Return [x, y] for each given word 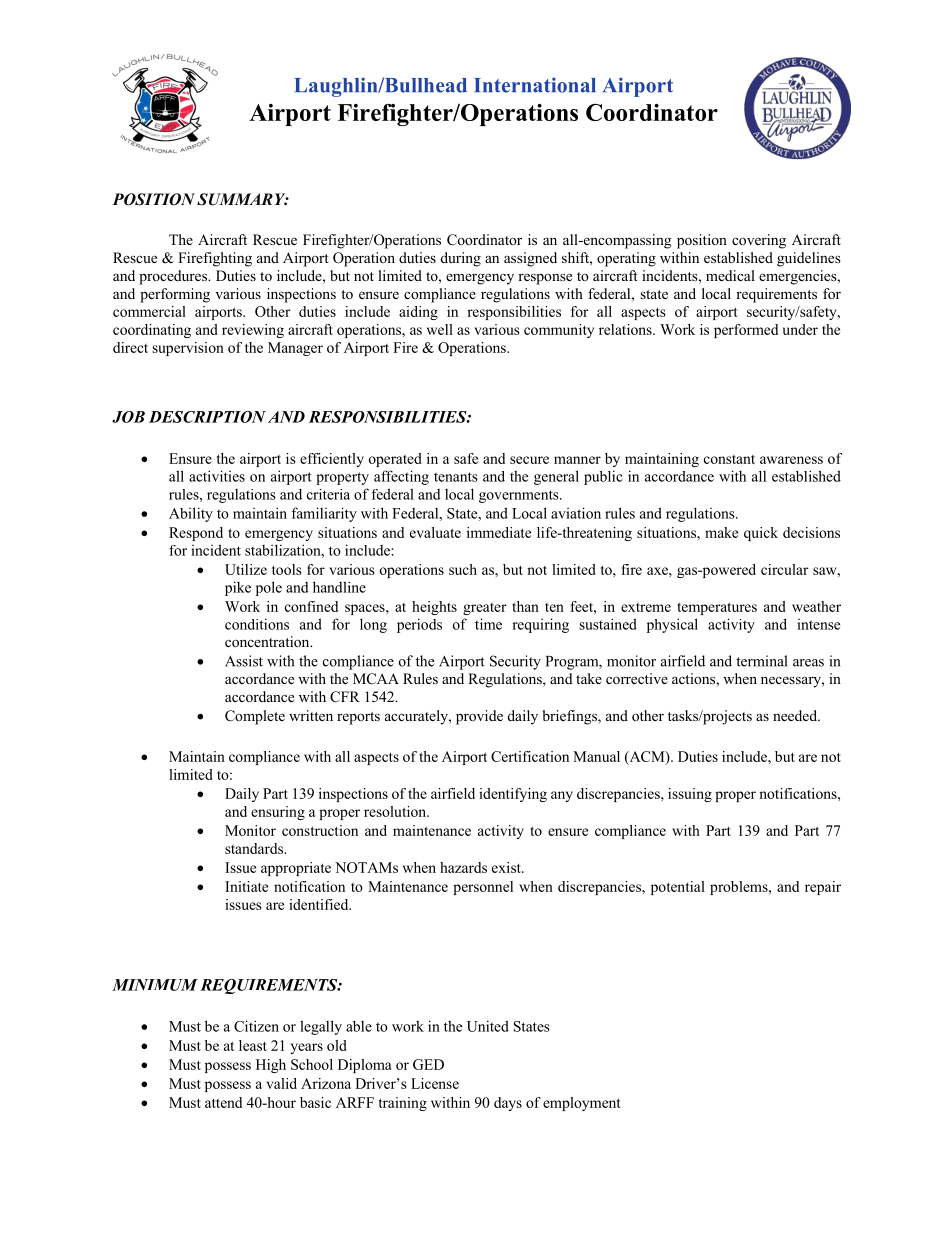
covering [759, 241]
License [435, 1083]
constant [729, 459]
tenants [456, 477]
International [535, 85]
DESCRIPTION [207, 417]
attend [223, 1102]
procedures [174, 277]
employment [582, 1104]
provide [479, 717]
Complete [255, 717]
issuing [690, 795]
